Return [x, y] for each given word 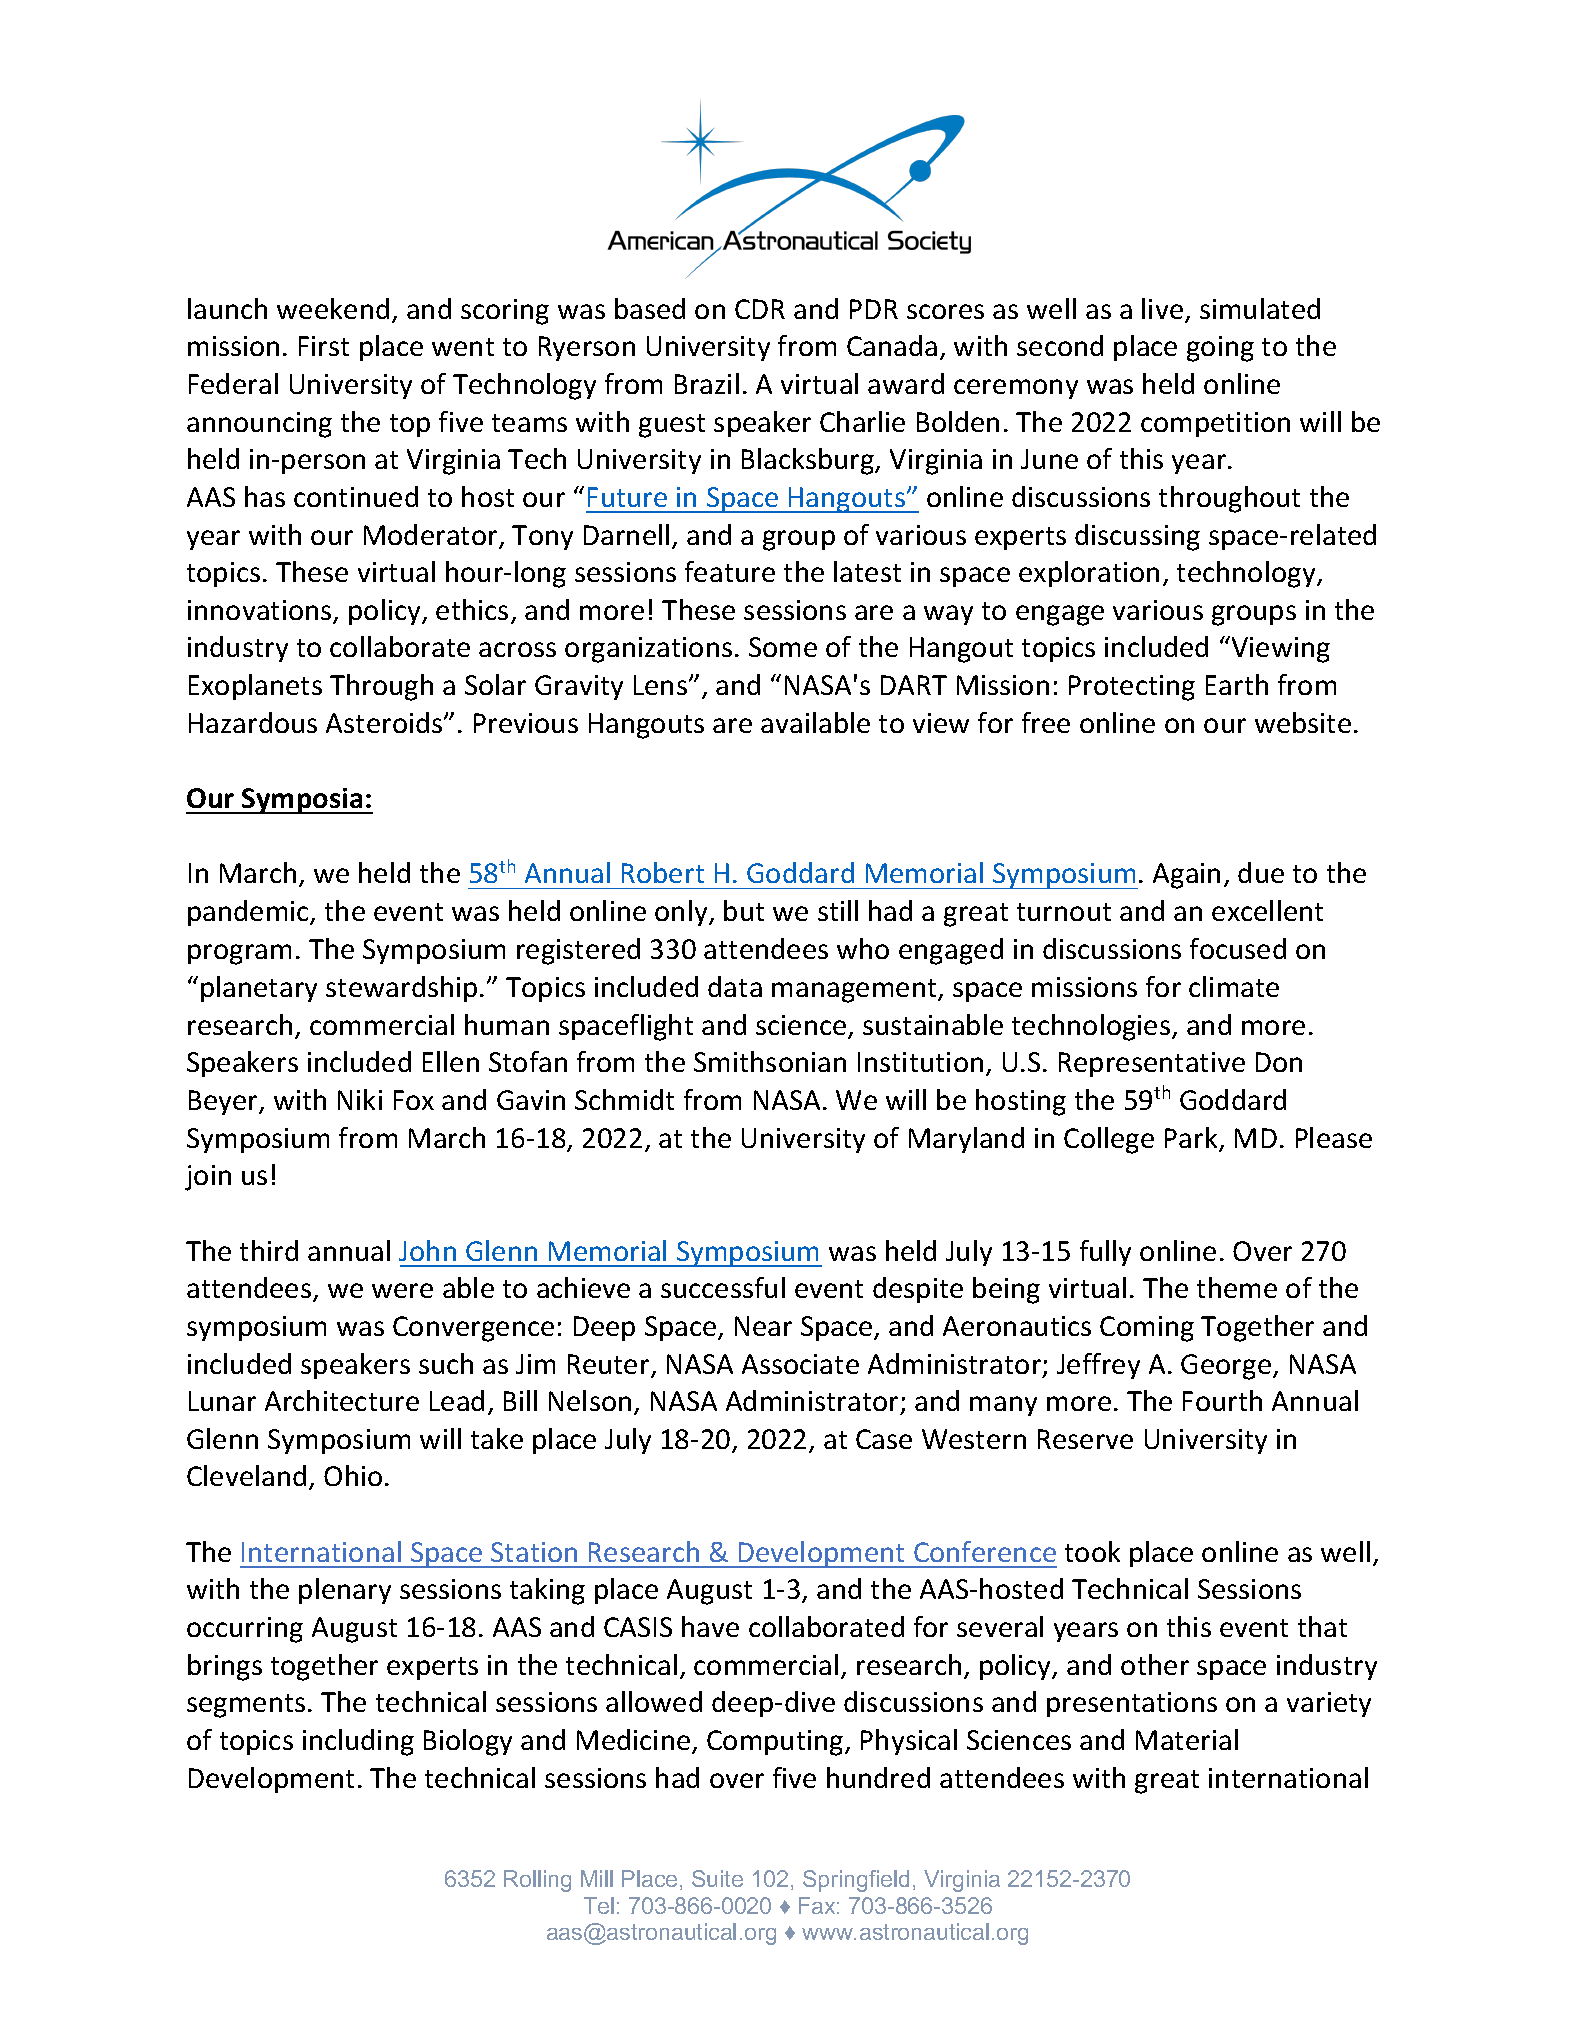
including [358, 1742]
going [1220, 349]
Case [884, 1439]
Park [1192, 1139]
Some [783, 647]
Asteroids [385, 722]
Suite [717, 1878]
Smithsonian [770, 1061]
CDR [760, 309]
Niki [360, 1099]
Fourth [1222, 1400]
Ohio [353, 1475]
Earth [1237, 684]
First [324, 346]
